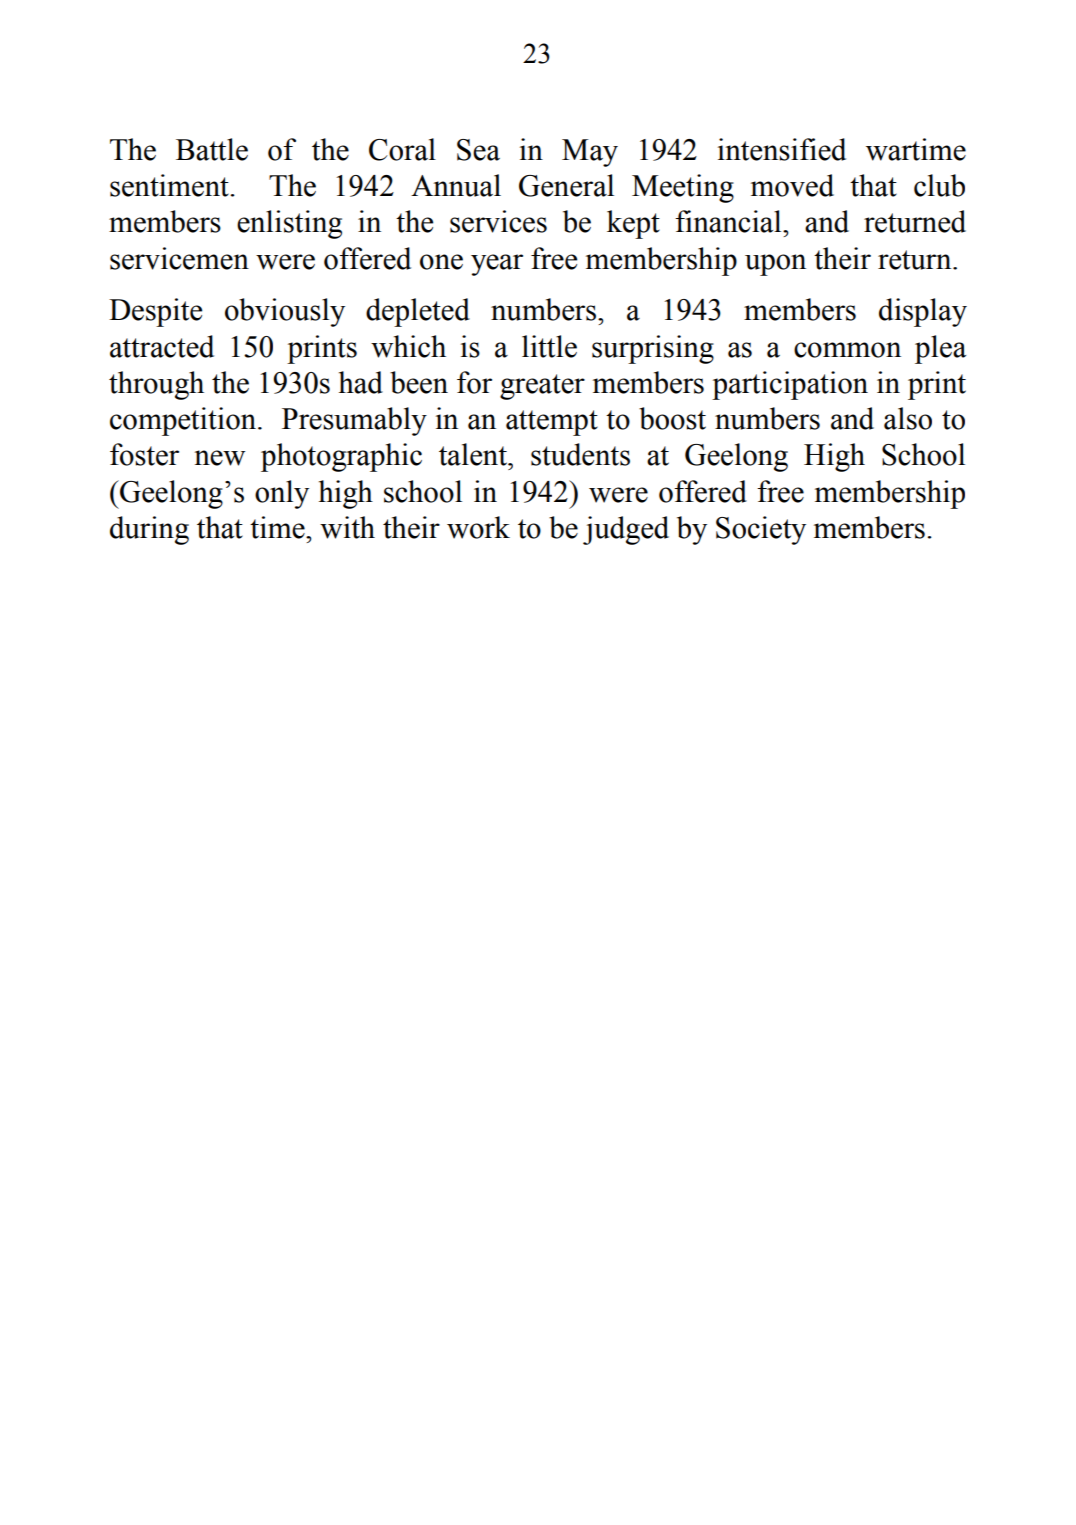 The width and height of the document is (1076, 1525). Describe the element at coordinates (156, 385) in the document. I see `through` at that location.
